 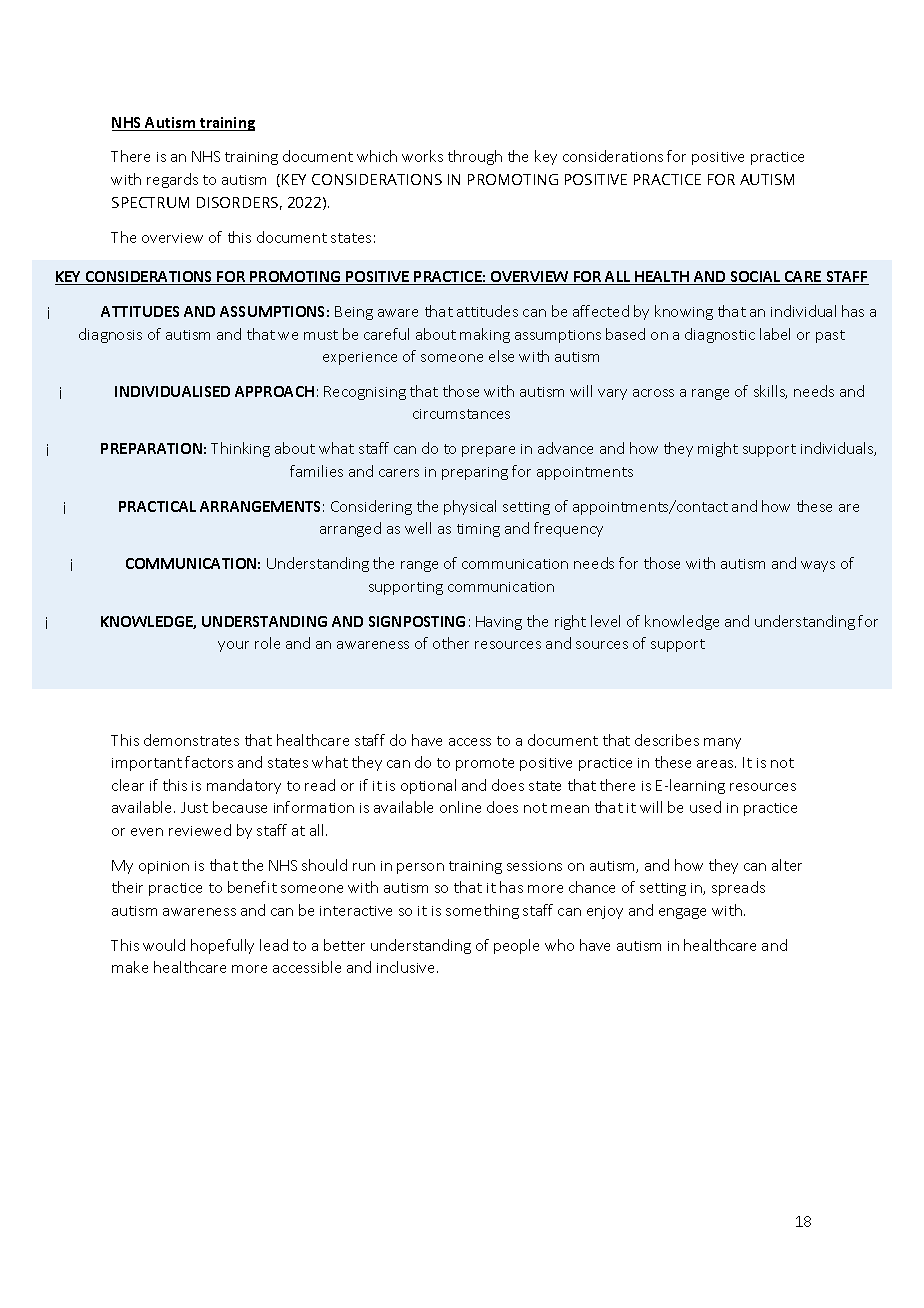 What do you see at coordinates (222, 946) in the document?
I see `hopefully` at bounding box center [222, 946].
